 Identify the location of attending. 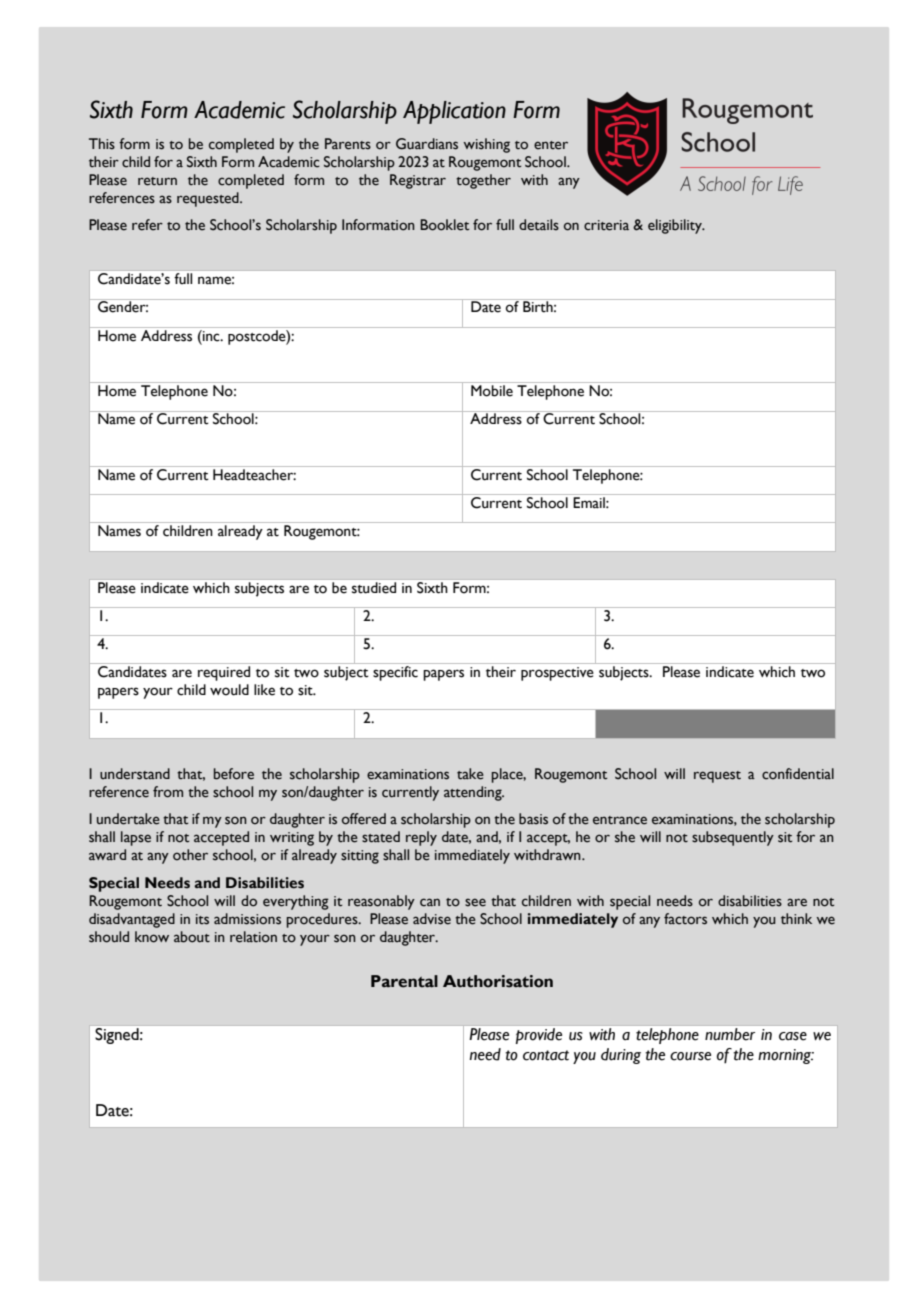
(474, 793).
